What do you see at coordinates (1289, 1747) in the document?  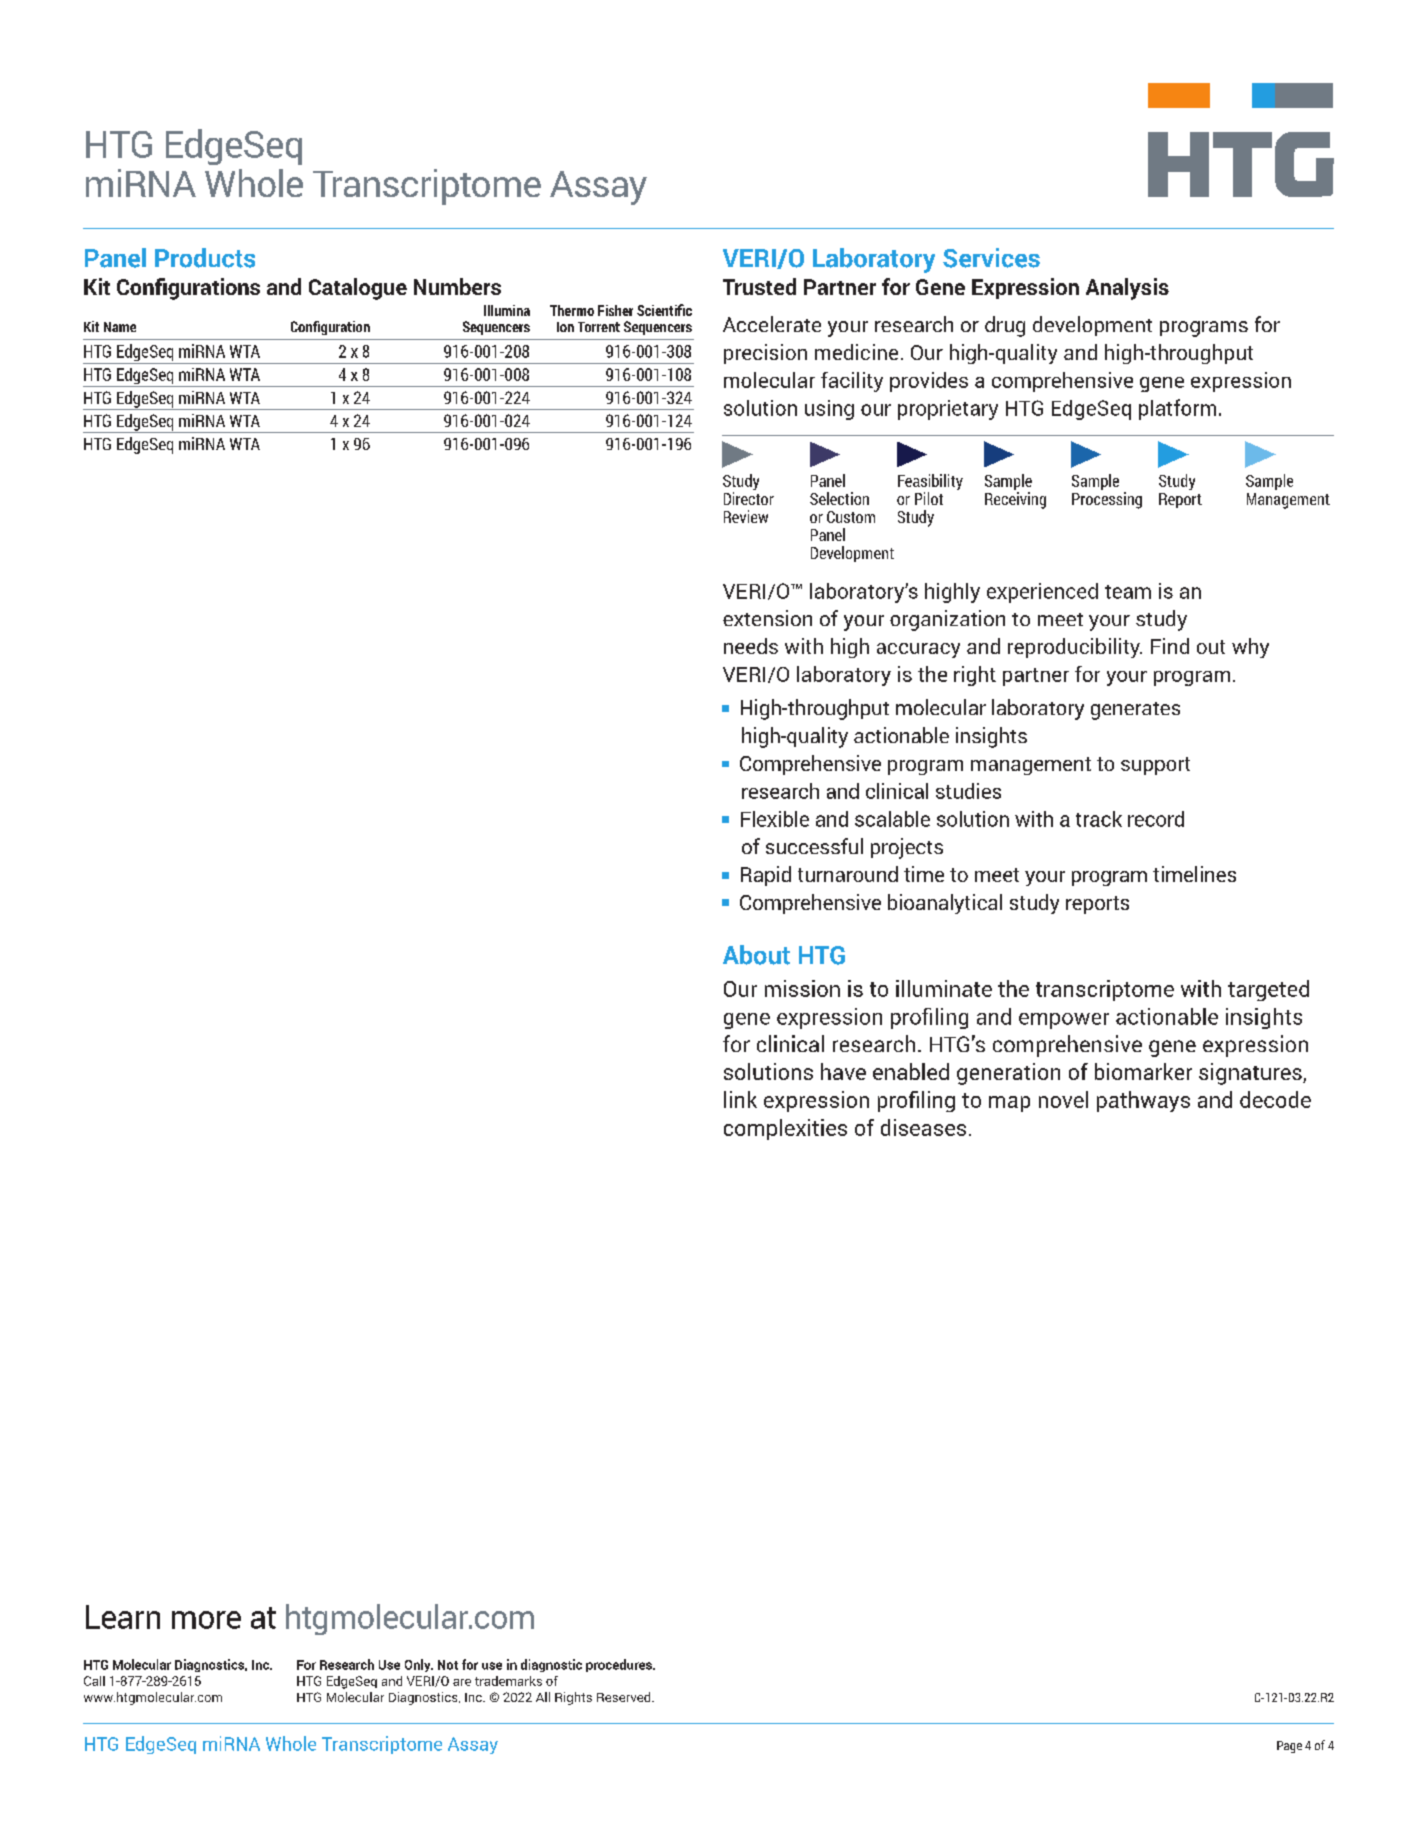 I see `Page` at bounding box center [1289, 1747].
